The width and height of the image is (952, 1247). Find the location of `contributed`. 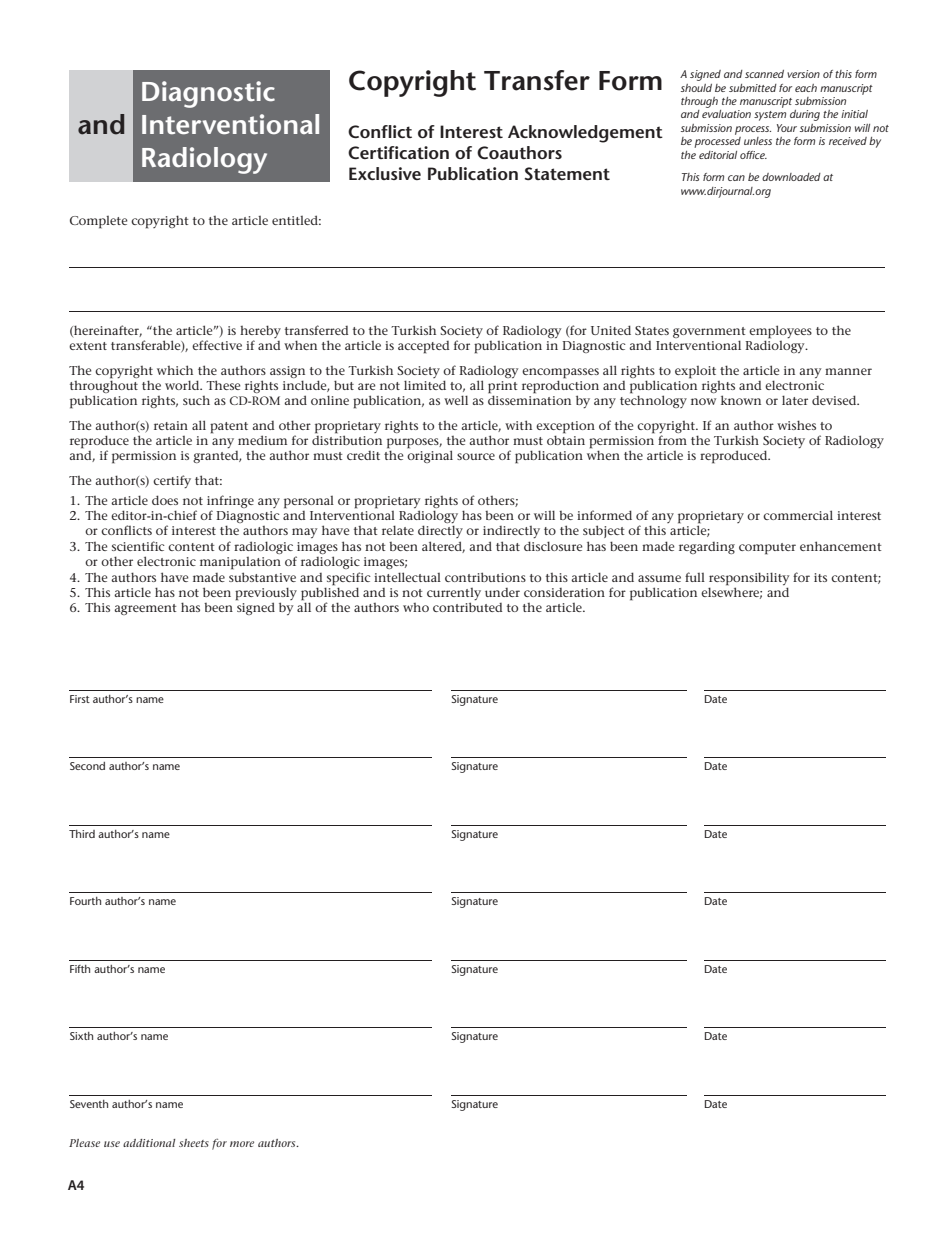

contributed is located at coordinates (467, 607).
